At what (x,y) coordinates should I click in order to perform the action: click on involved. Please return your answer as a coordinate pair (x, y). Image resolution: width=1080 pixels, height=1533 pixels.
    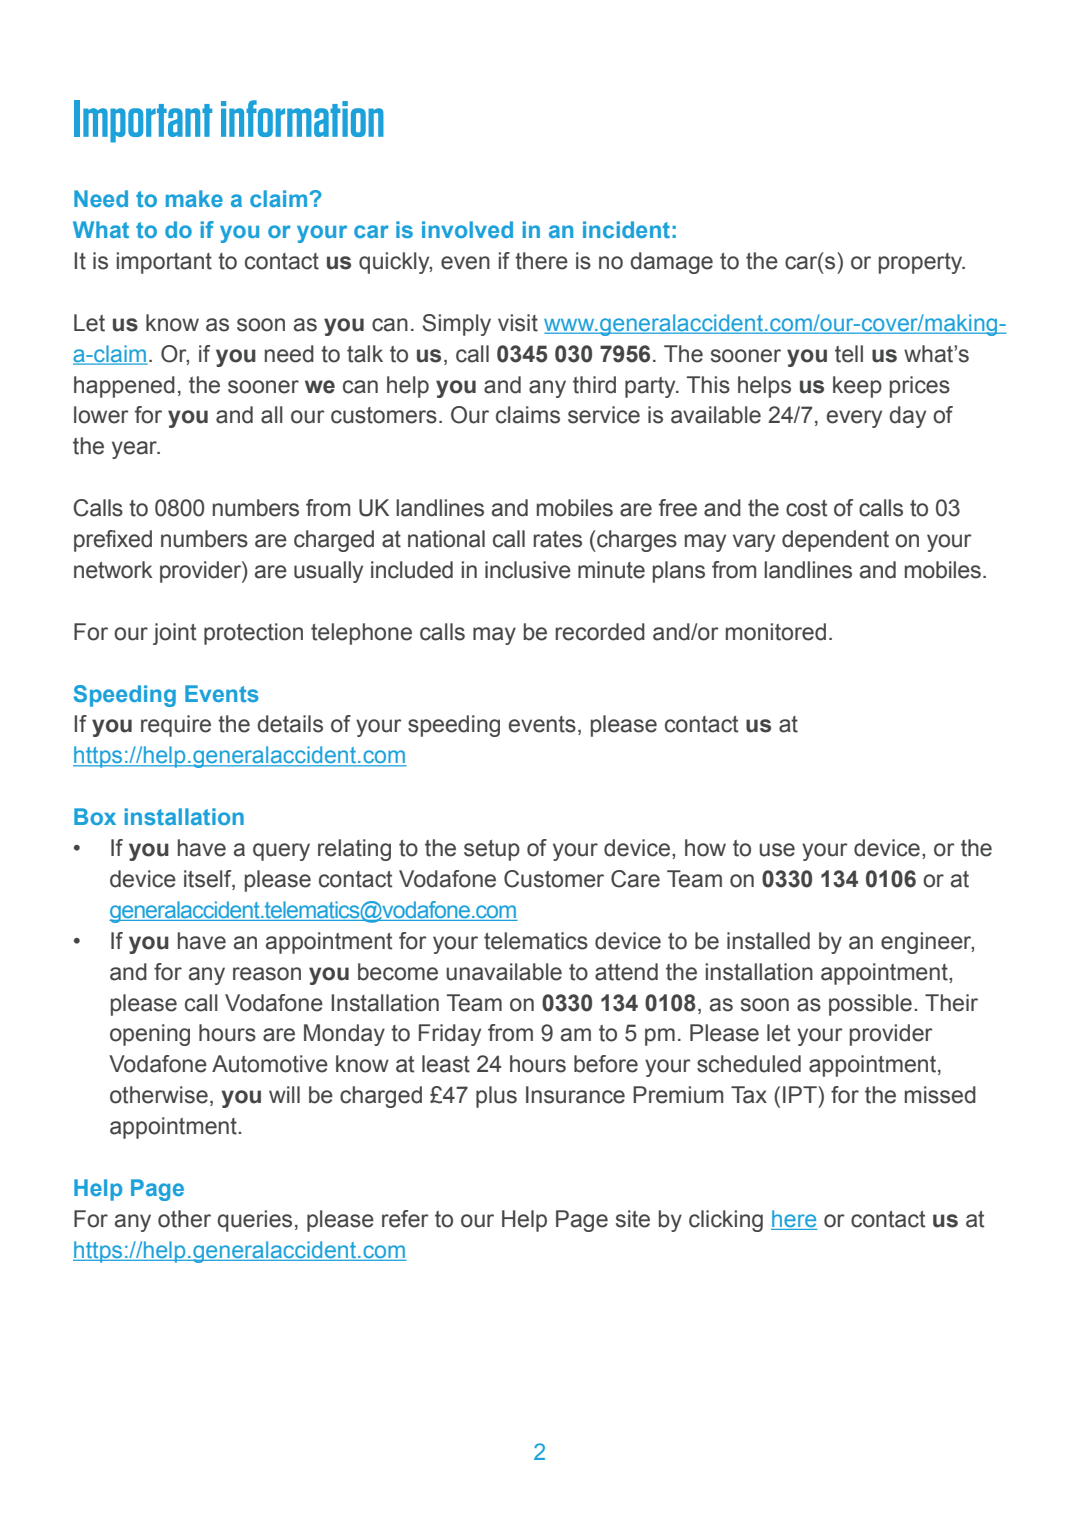
    Looking at the image, I should click on (467, 229).
